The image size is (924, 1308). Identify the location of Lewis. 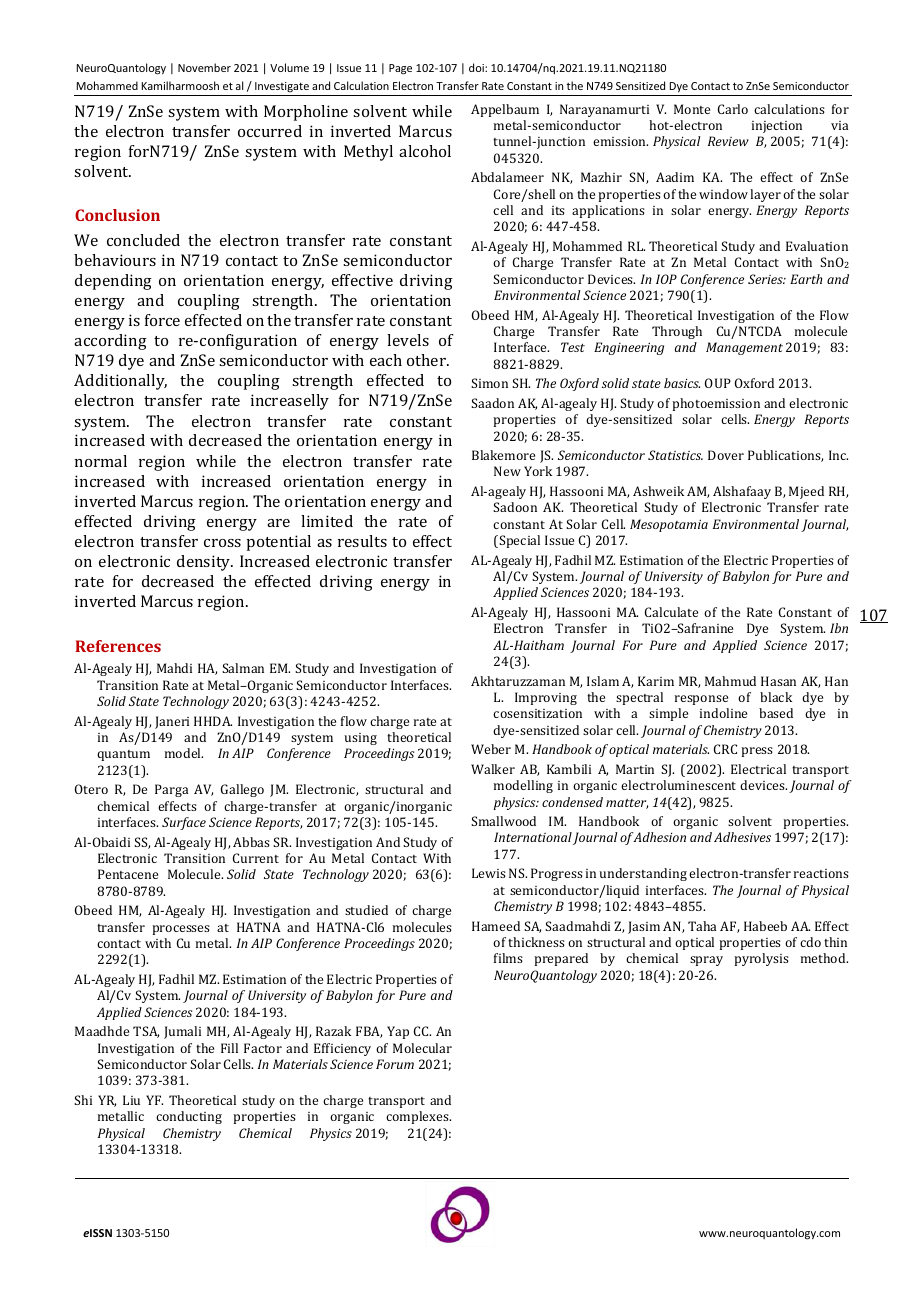
(489, 873).
